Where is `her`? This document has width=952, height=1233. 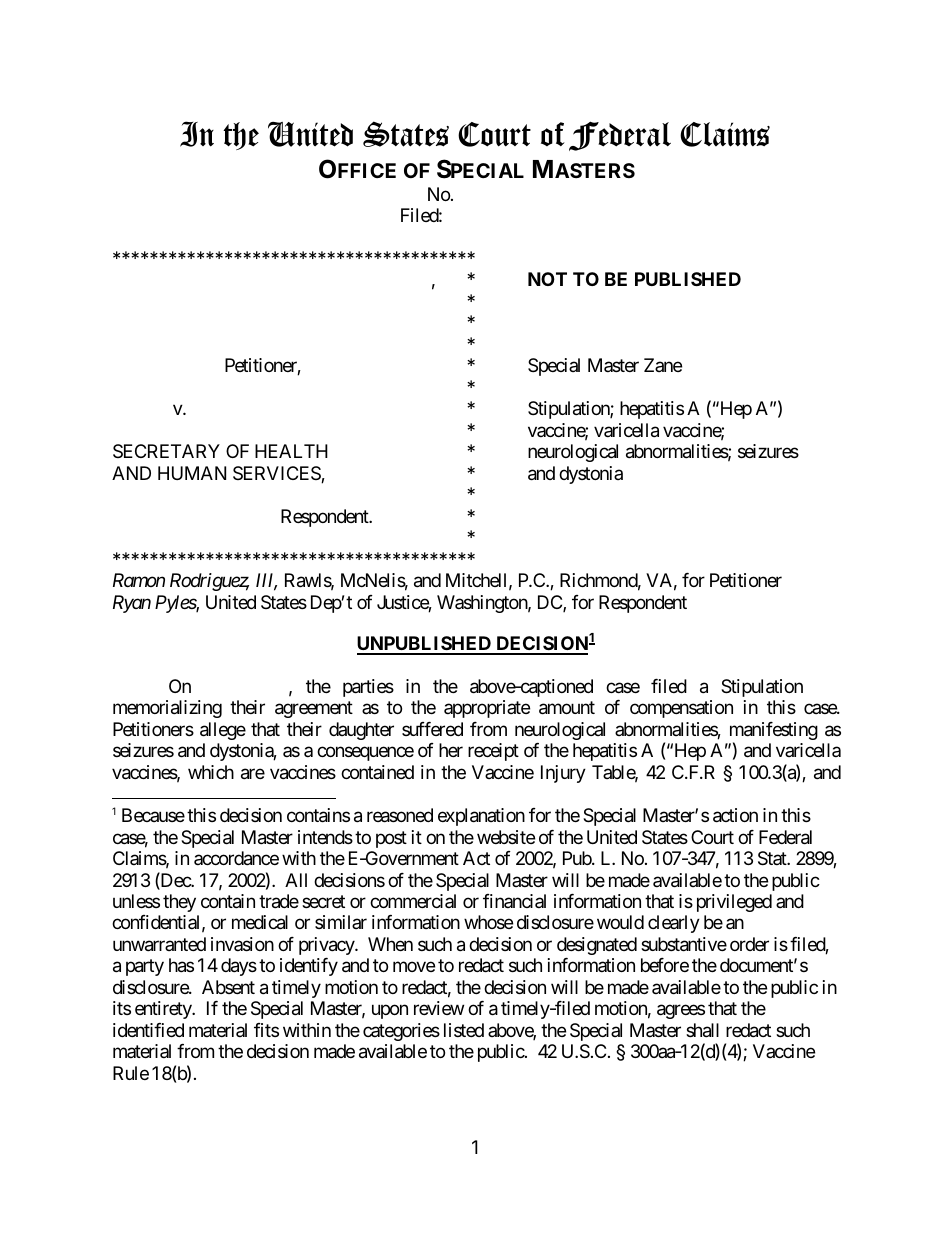
her is located at coordinates (451, 750).
